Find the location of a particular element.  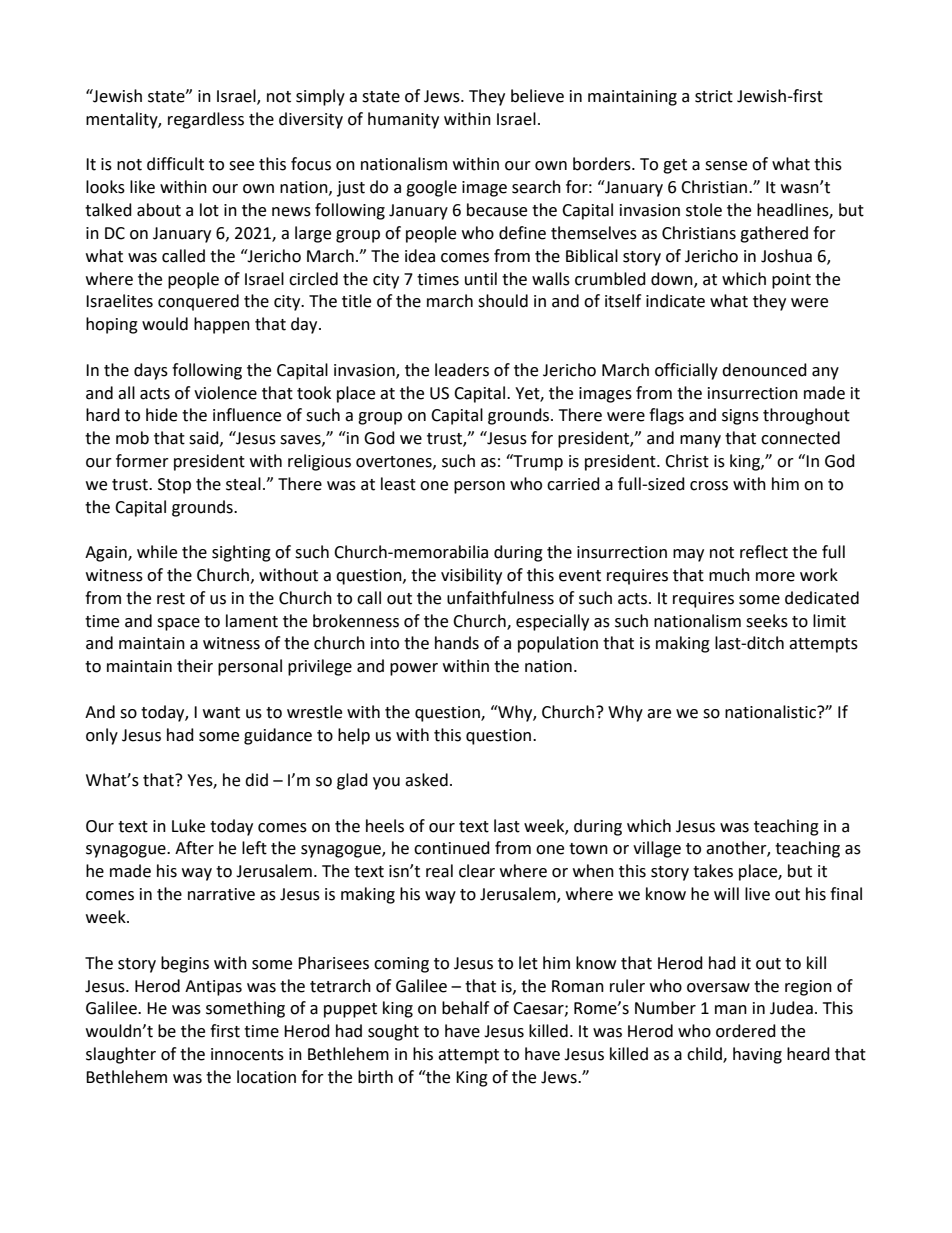

innocents is located at coordinates (247, 1054).
